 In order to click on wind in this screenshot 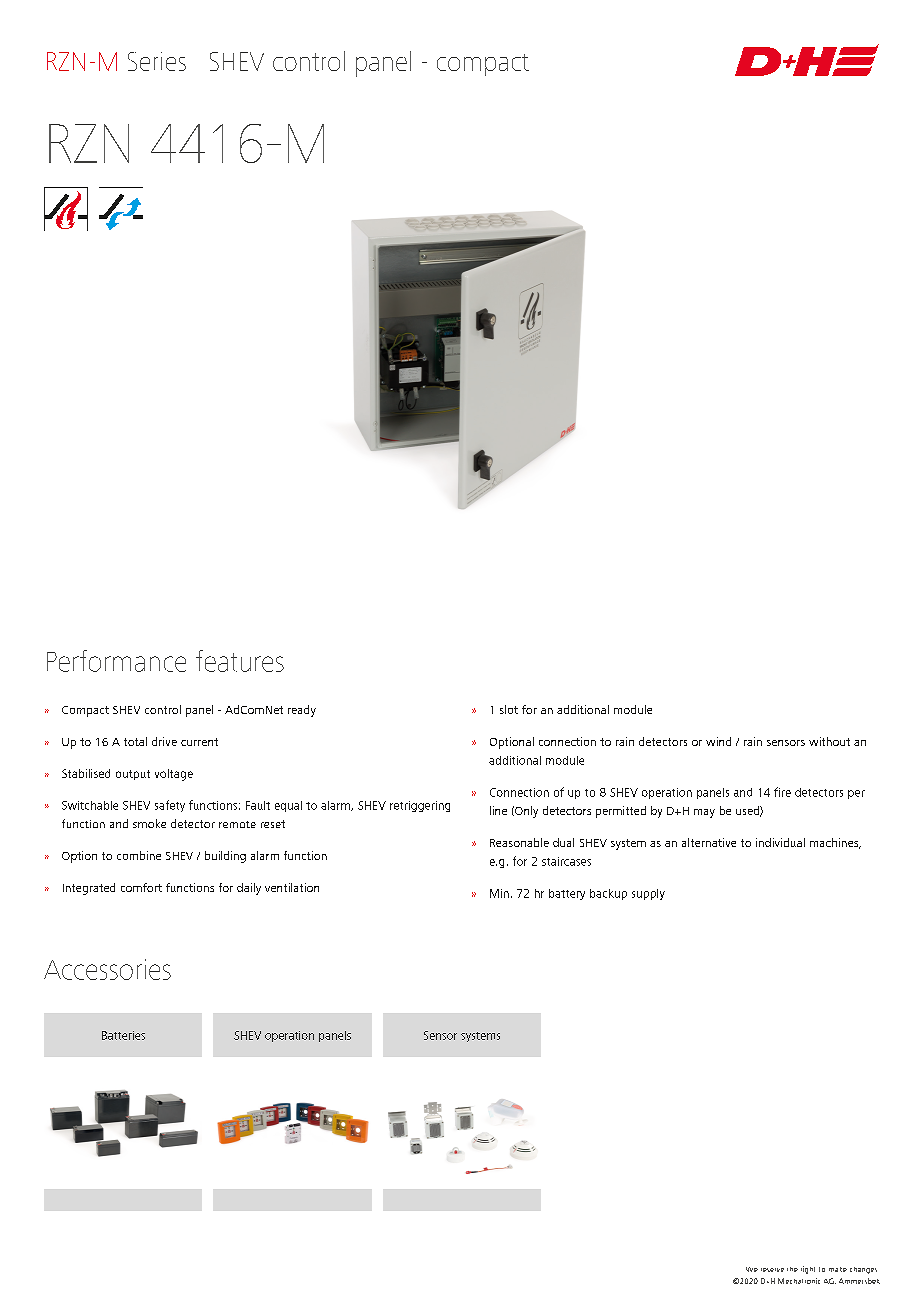, I will do `click(718, 741)`.
